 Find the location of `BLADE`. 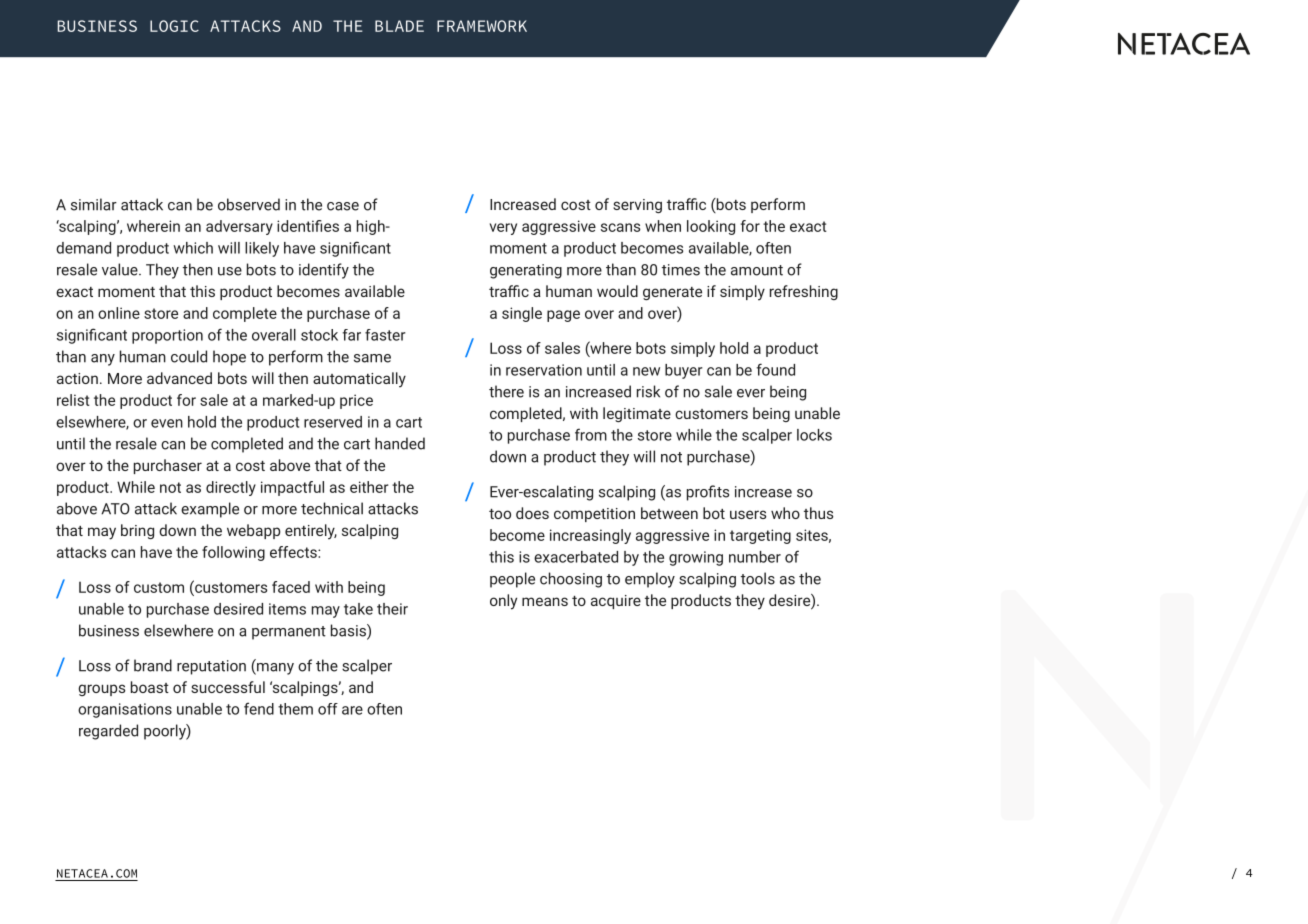

BLADE is located at coordinates (399, 26).
